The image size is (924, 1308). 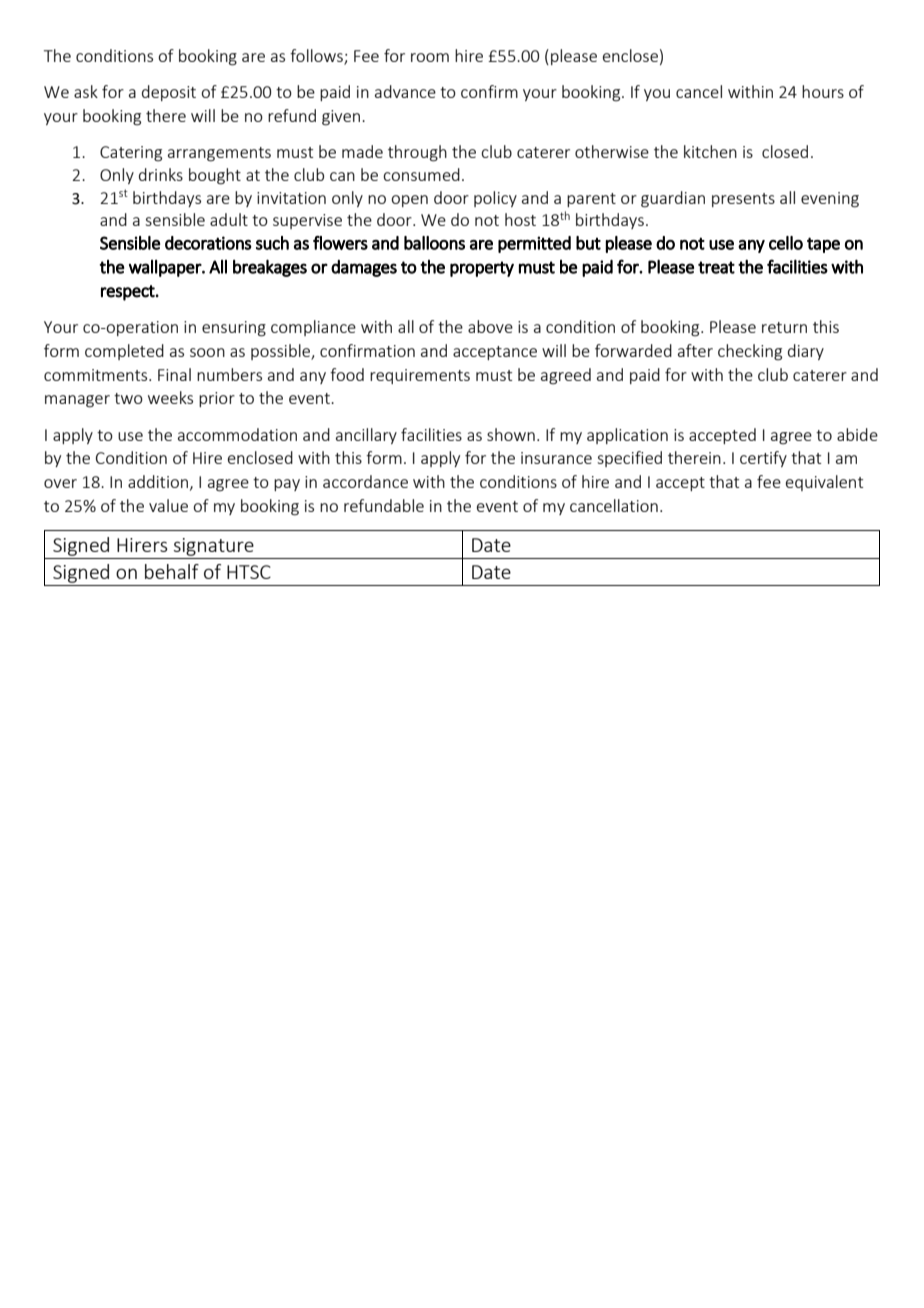 I want to click on ensuring, so click(x=234, y=329).
